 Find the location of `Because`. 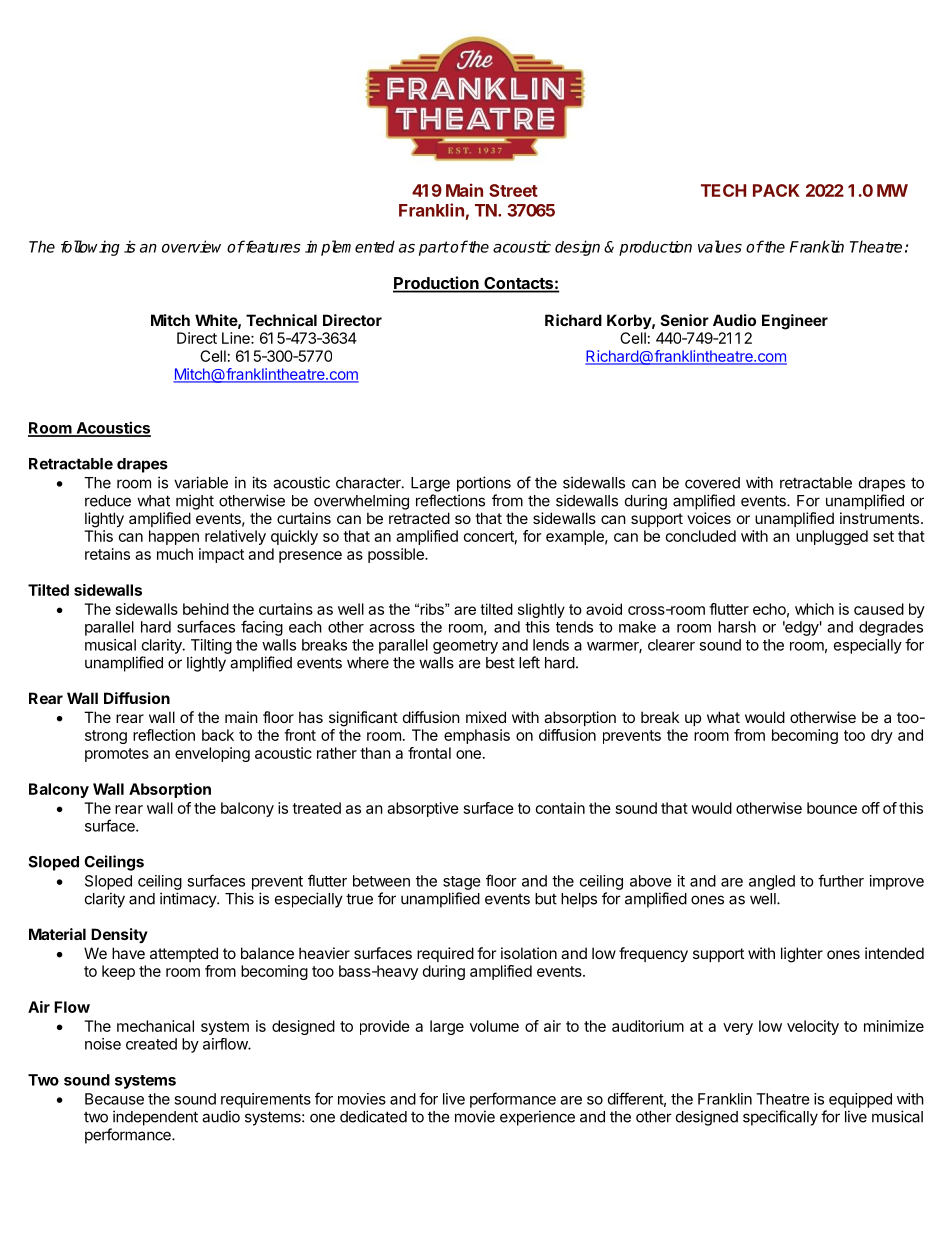

Because is located at coordinates (114, 1099).
